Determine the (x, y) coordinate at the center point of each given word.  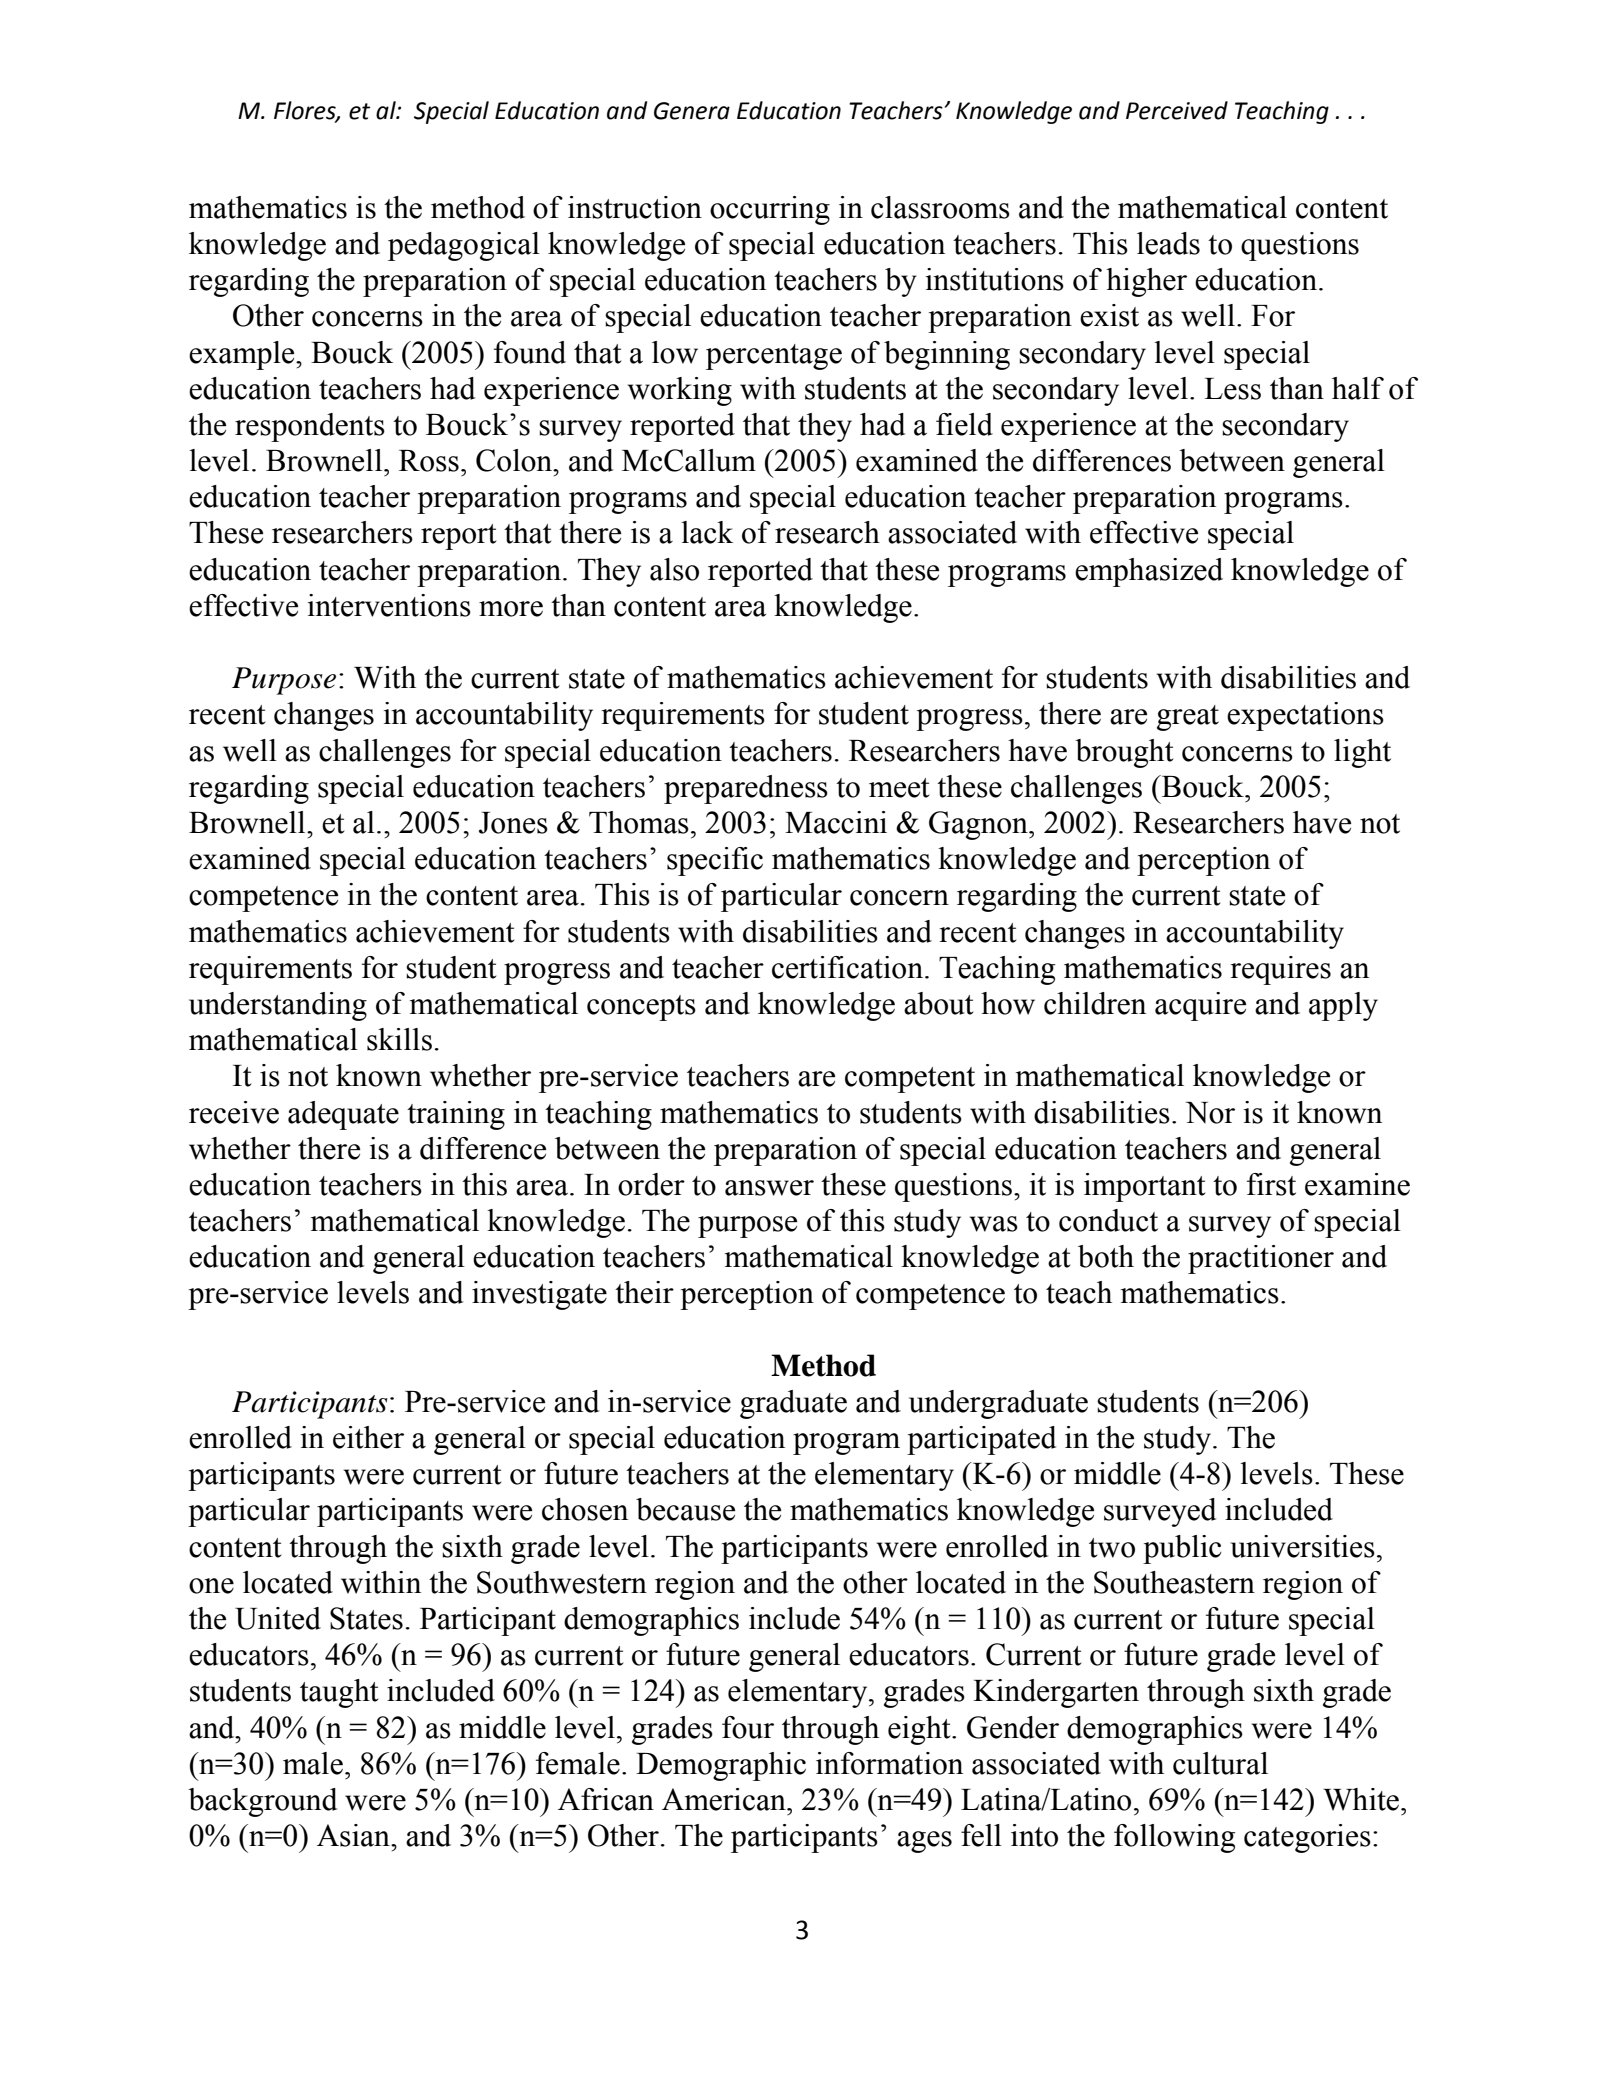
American (725, 1799)
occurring (770, 210)
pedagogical (464, 246)
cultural (1220, 1763)
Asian (354, 1835)
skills (399, 1039)
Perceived (1177, 110)
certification (847, 967)
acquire (1200, 1006)
